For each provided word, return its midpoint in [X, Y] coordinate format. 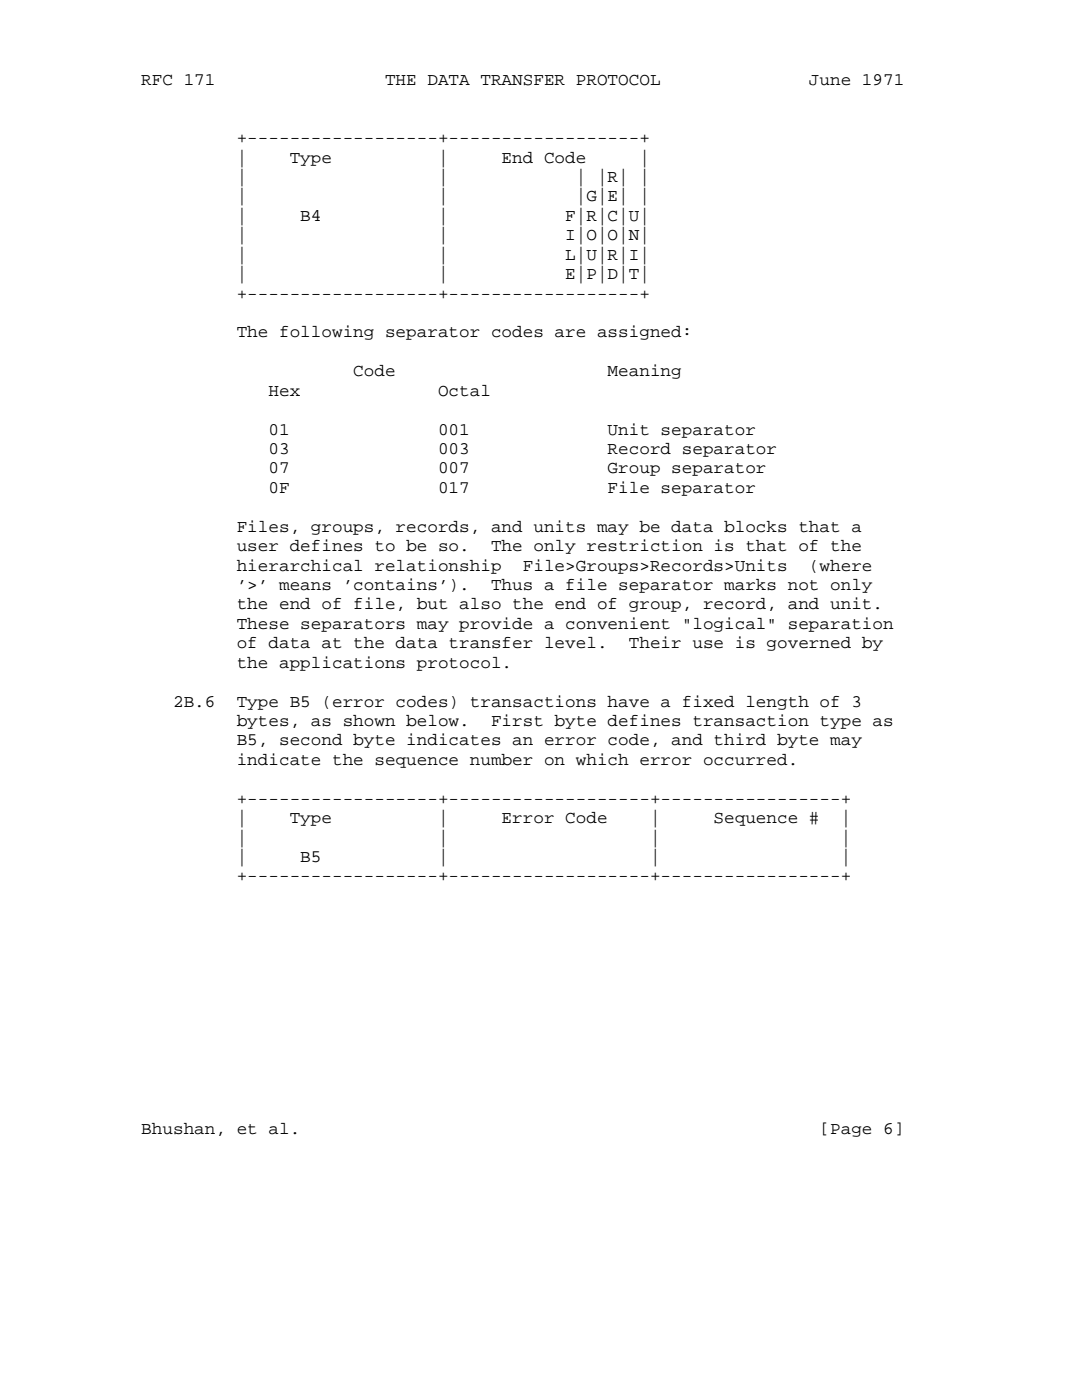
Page [851, 1130]
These [263, 624]
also [480, 604]
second [311, 740]
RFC [156, 80]
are [570, 333]
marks [750, 585]
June [829, 80]
